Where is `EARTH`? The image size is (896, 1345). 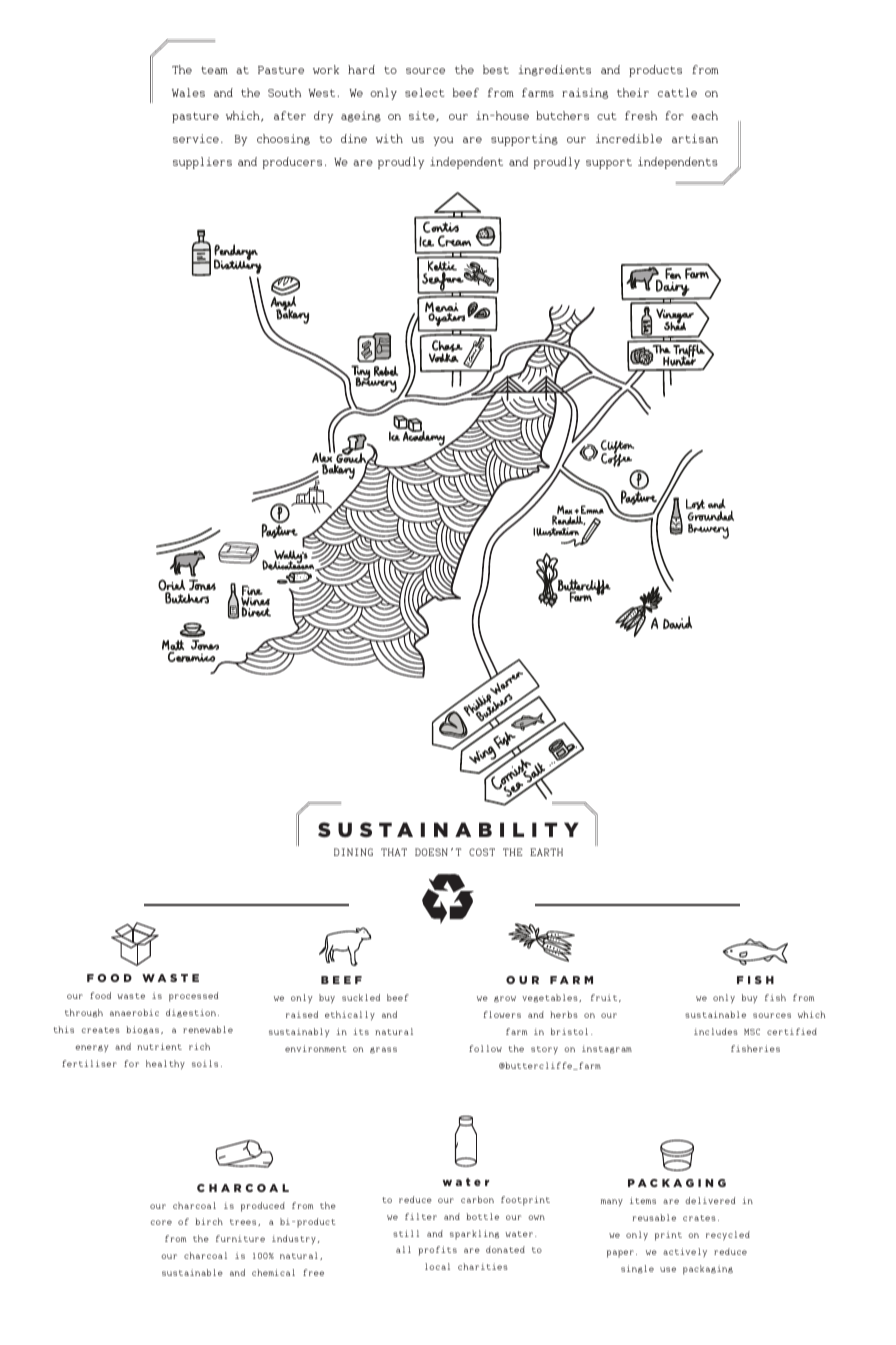
EARTH is located at coordinates (546, 852).
